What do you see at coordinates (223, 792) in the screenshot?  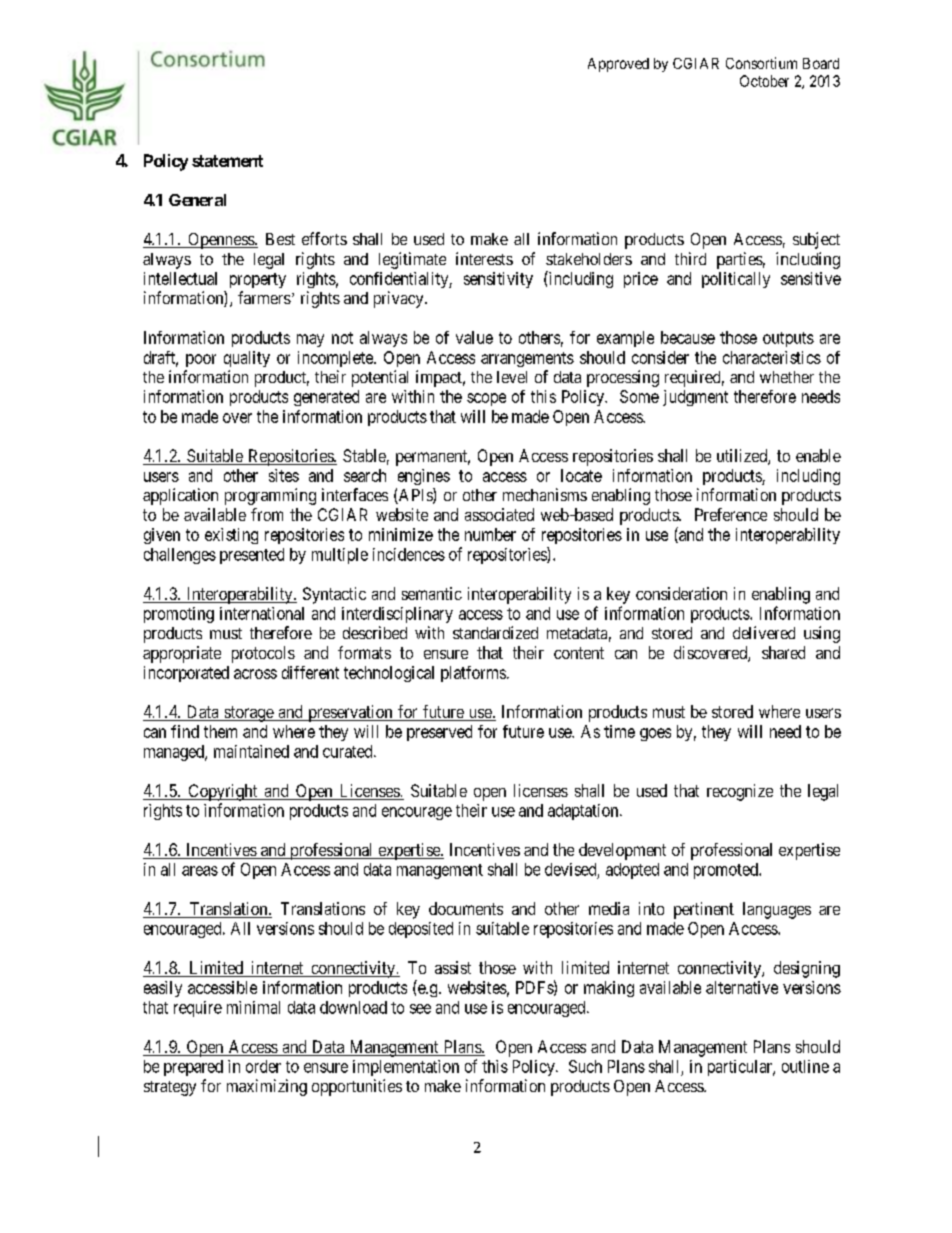 I see `Copyright` at bounding box center [223, 792].
